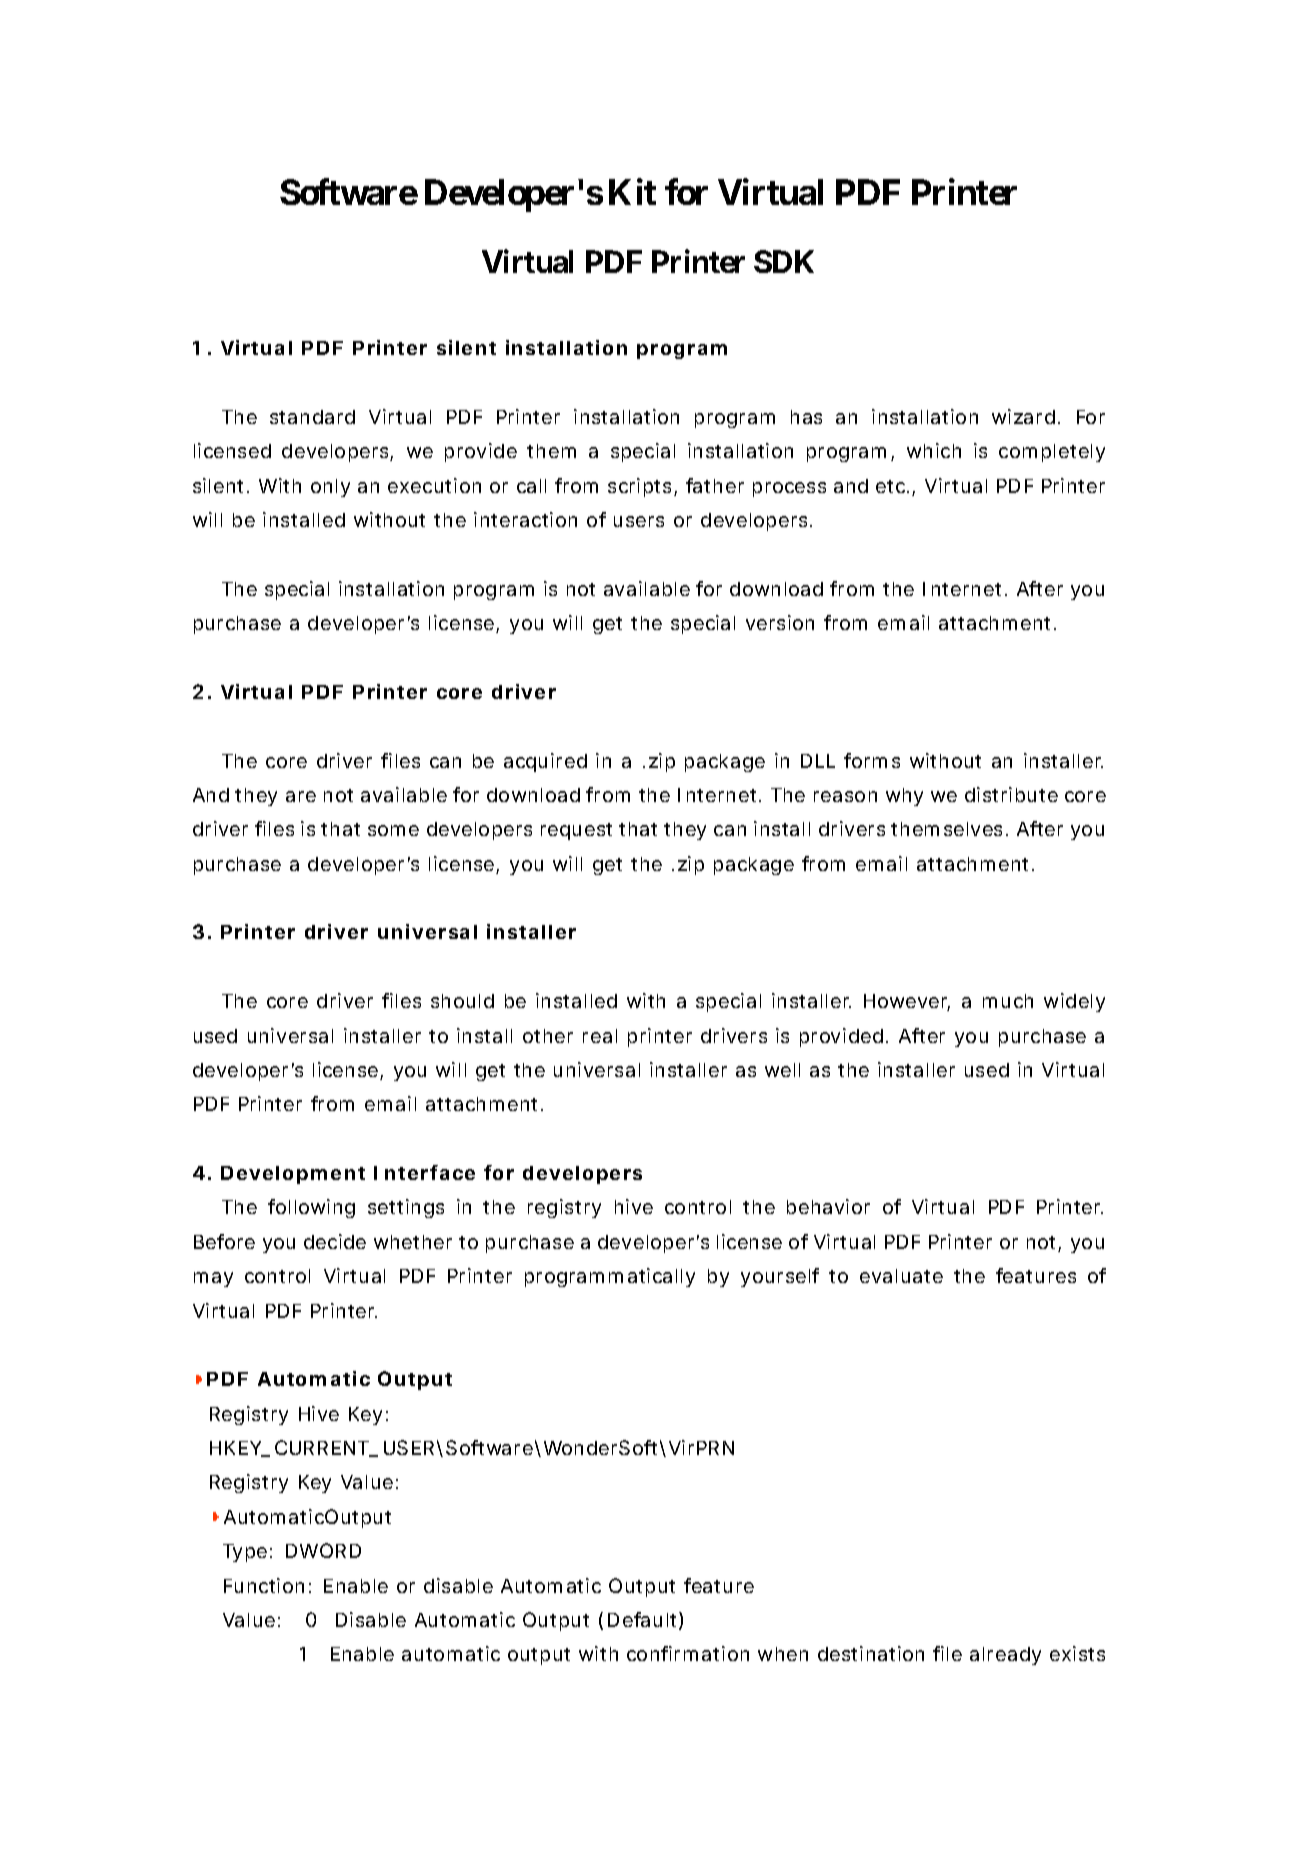 The width and height of the screenshot is (1311, 1855). Describe the element at coordinates (545, 762) in the screenshot. I see `acquired` at that location.
